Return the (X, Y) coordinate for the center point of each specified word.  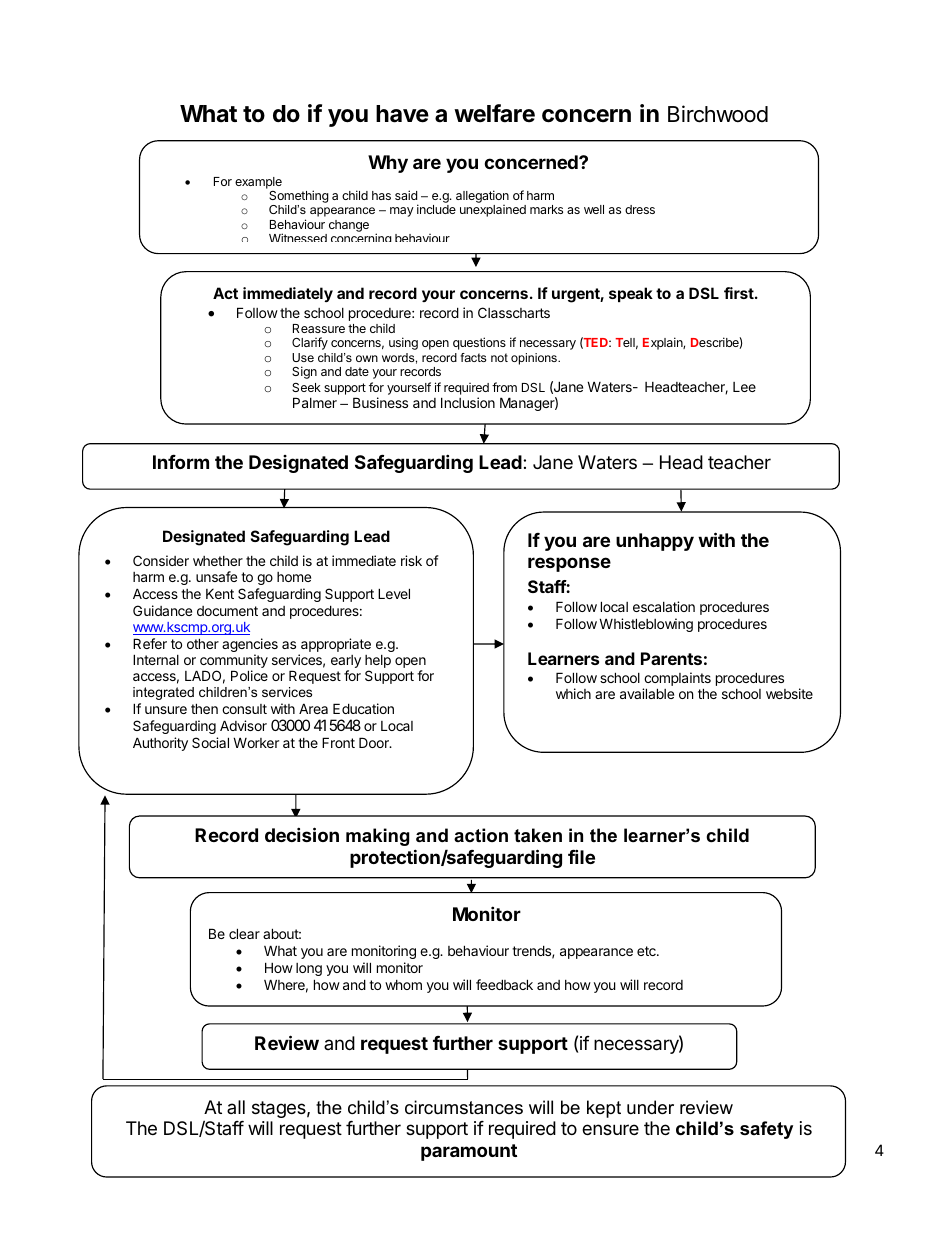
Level (394, 593)
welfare (494, 113)
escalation (664, 606)
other (203, 643)
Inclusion (468, 402)
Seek (306, 387)
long (309, 969)
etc (647, 951)
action (481, 835)
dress (640, 209)
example (258, 183)
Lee (744, 387)
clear (244, 933)
